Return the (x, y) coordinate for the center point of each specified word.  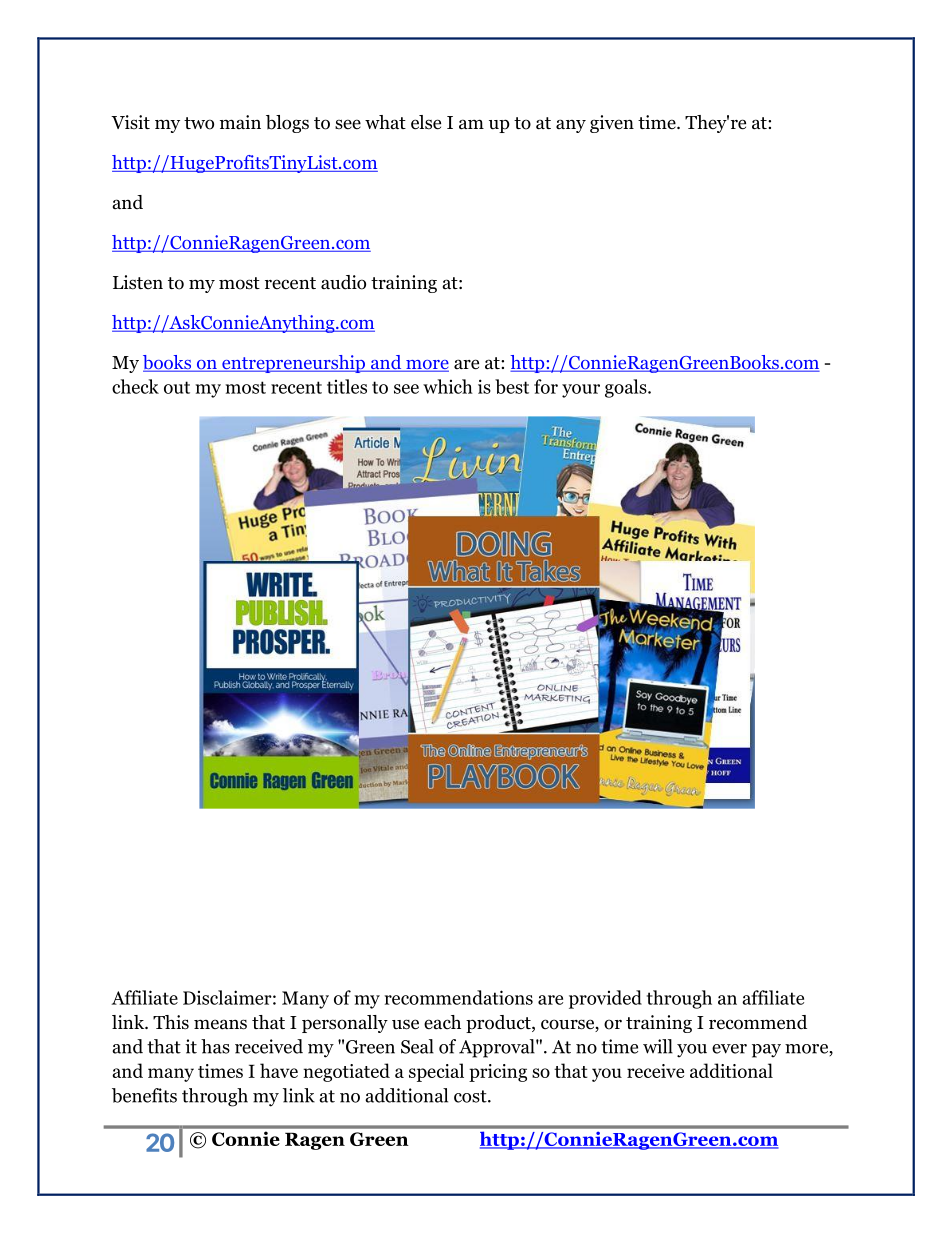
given (612, 124)
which (448, 386)
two (199, 123)
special (436, 1072)
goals (627, 388)
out (177, 387)
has (215, 1046)
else (426, 122)
